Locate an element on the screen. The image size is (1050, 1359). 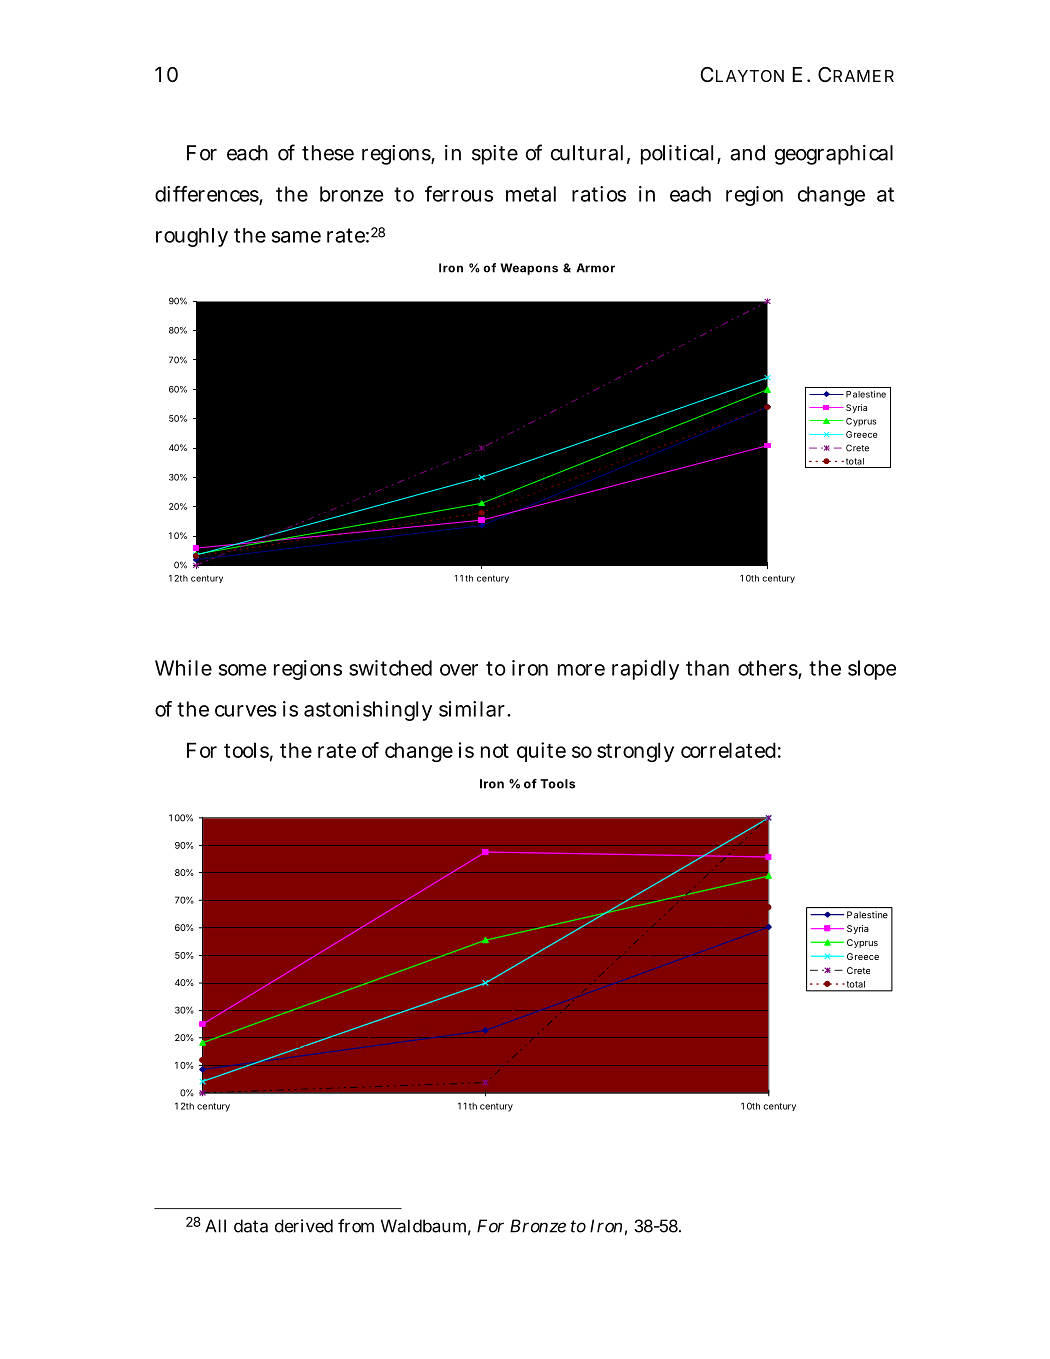
same is located at coordinates (296, 237).
